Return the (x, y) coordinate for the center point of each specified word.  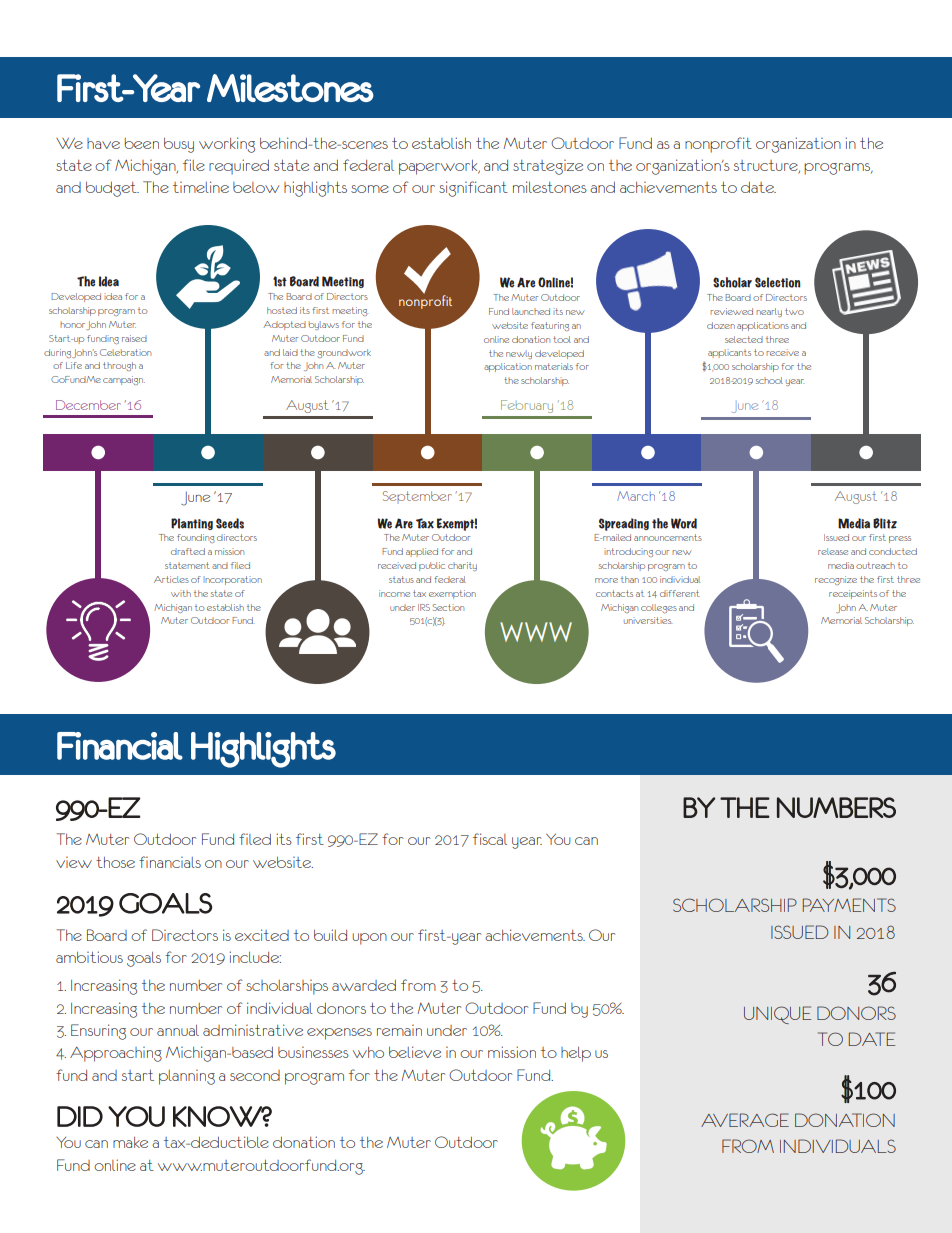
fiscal (490, 839)
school (769, 380)
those (115, 862)
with (181, 593)
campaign (124, 380)
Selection (778, 282)
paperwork (439, 167)
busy (179, 145)
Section (448, 607)
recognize (836, 580)
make (130, 1142)
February (527, 406)
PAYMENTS (849, 905)
